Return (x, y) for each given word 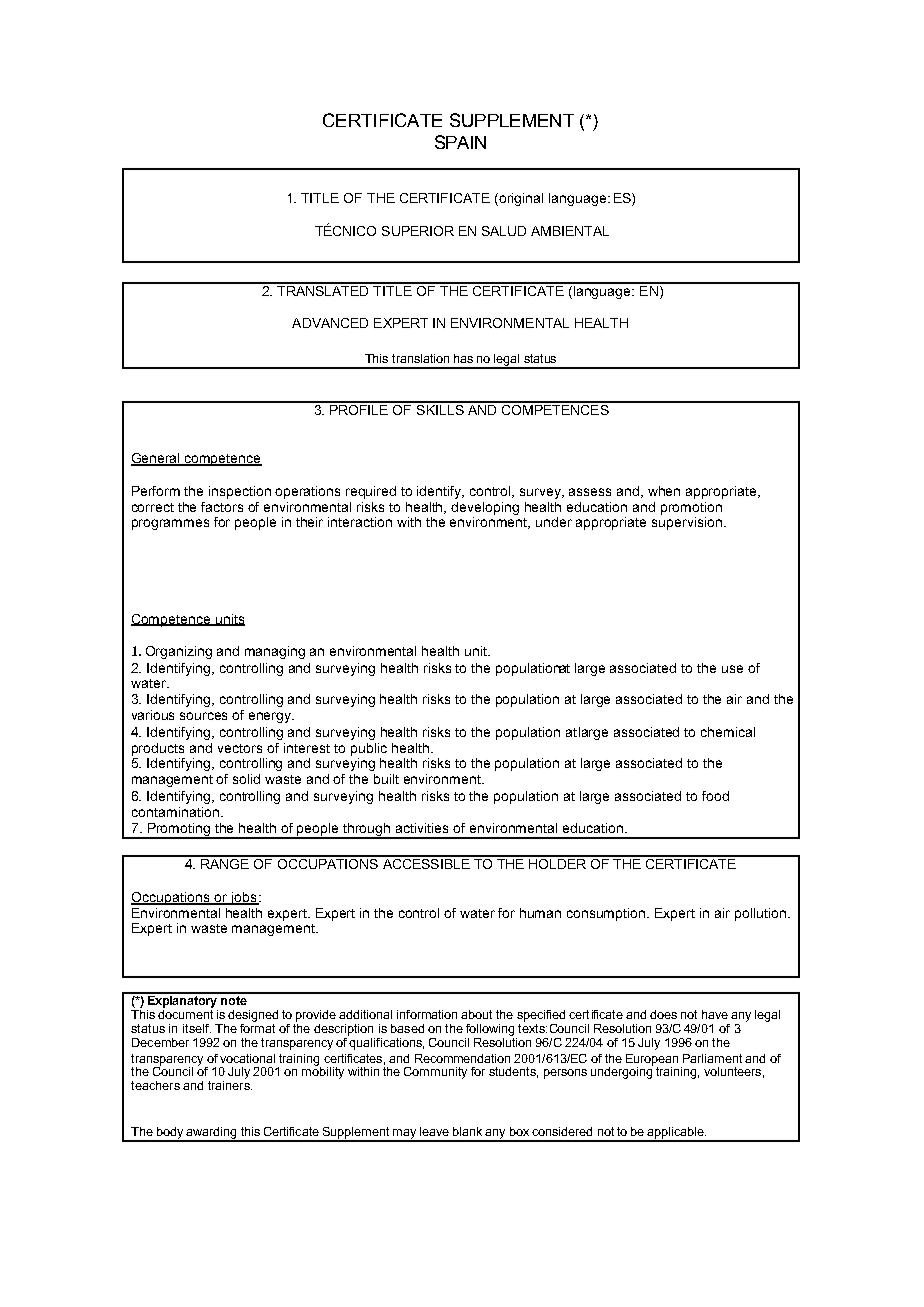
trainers (230, 1085)
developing (485, 508)
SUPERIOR (418, 231)
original (521, 199)
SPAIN (460, 142)
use (732, 669)
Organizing (179, 652)
